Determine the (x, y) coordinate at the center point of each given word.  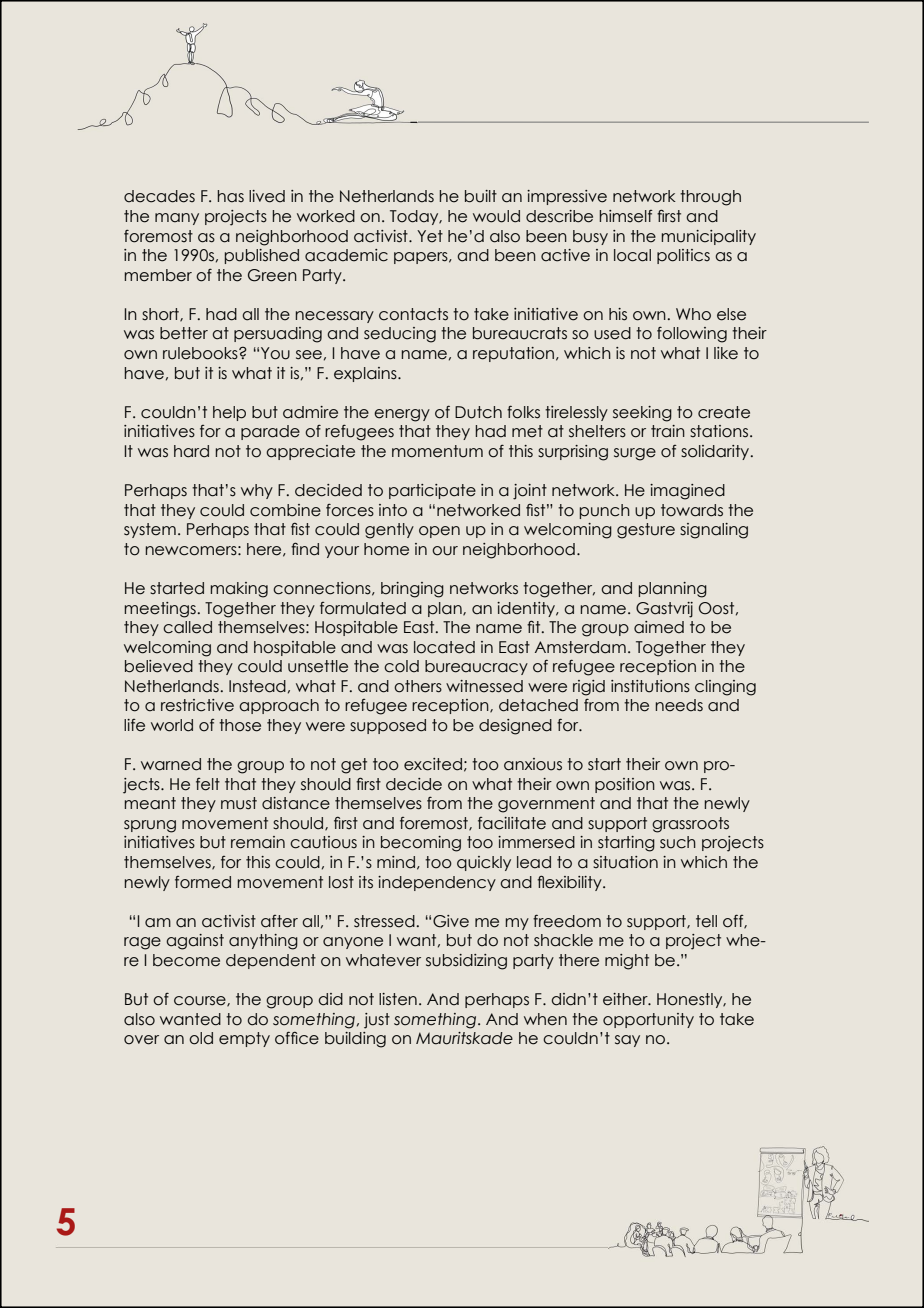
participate (432, 491)
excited (433, 764)
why (257, 491)
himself (626, 216)
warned (171, 764)
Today (415, 217)
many (177, 219)
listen (398, 999)
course (201, 1001)
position (625, 785)
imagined (687, 492)
